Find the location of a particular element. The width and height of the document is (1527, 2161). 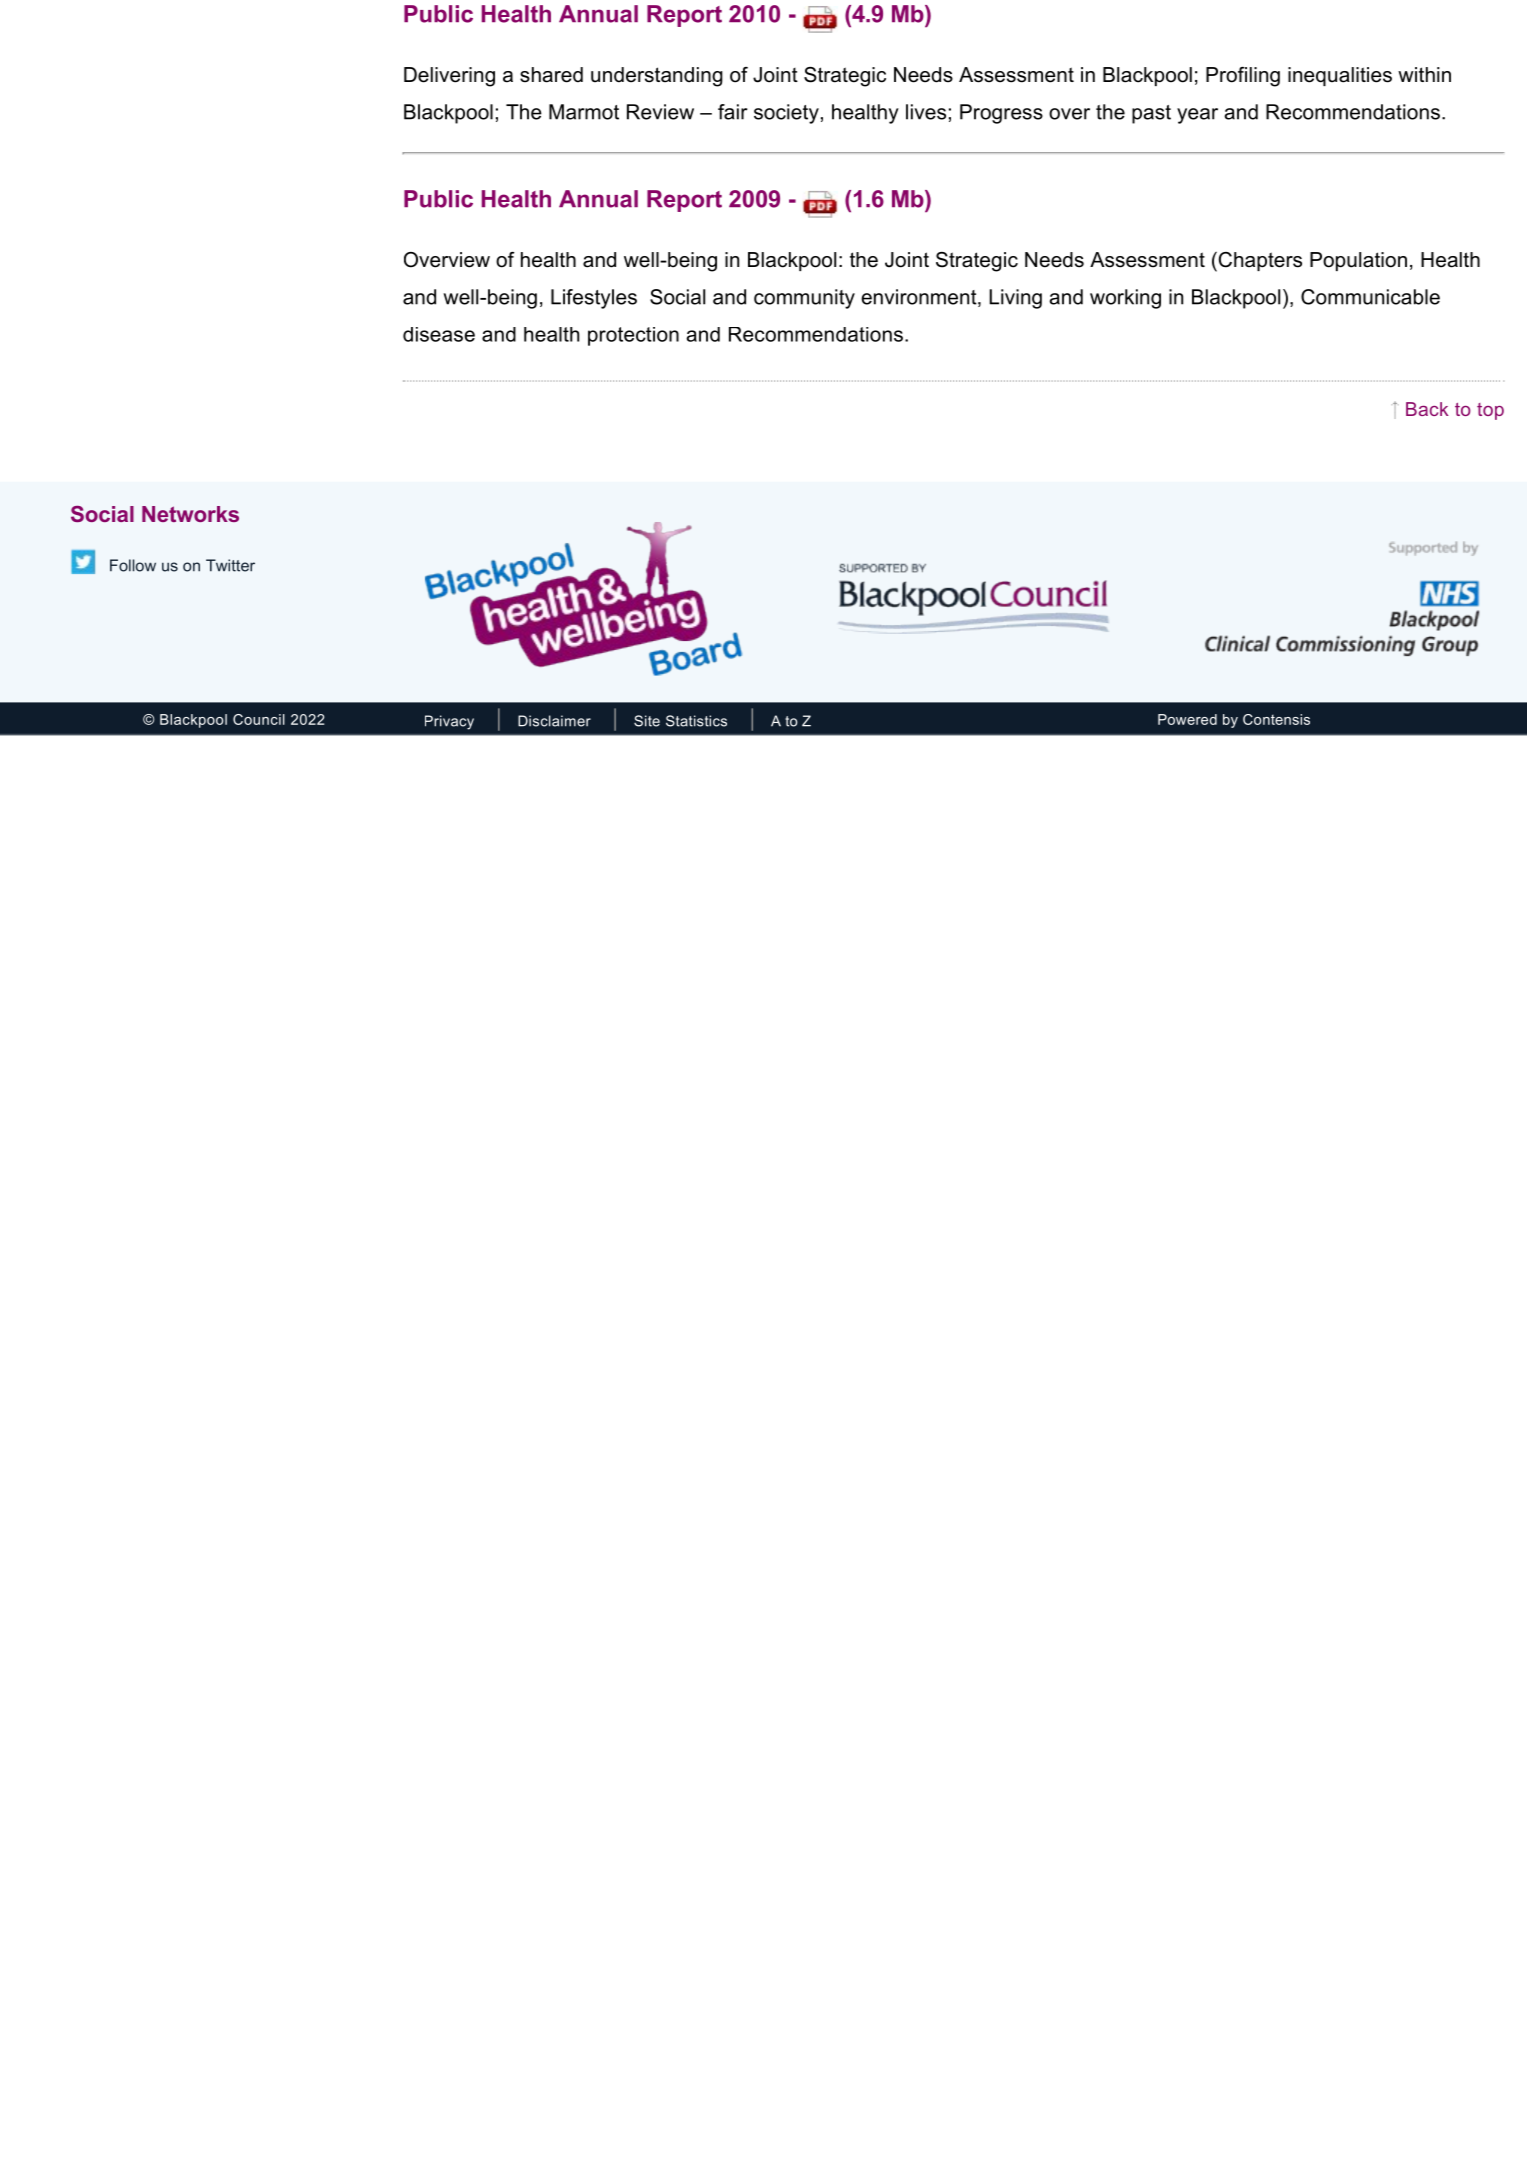

inequalities is located at coordinates (1340, 76).
